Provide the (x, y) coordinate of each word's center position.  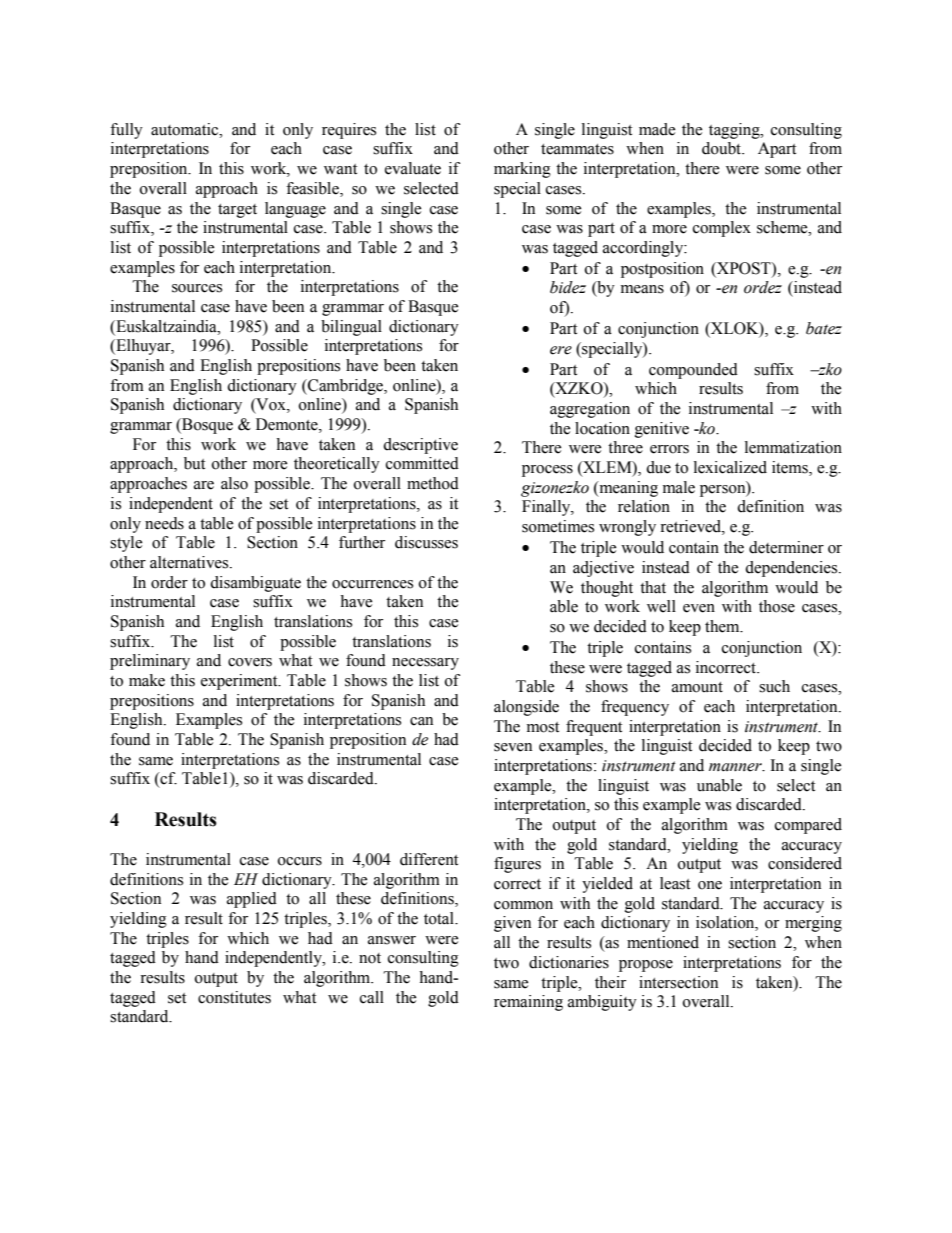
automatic (186, 129)
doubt (723, 148)
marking (522, 170)
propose (646, 966)
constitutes (234, 997)
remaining (528, 1003)
